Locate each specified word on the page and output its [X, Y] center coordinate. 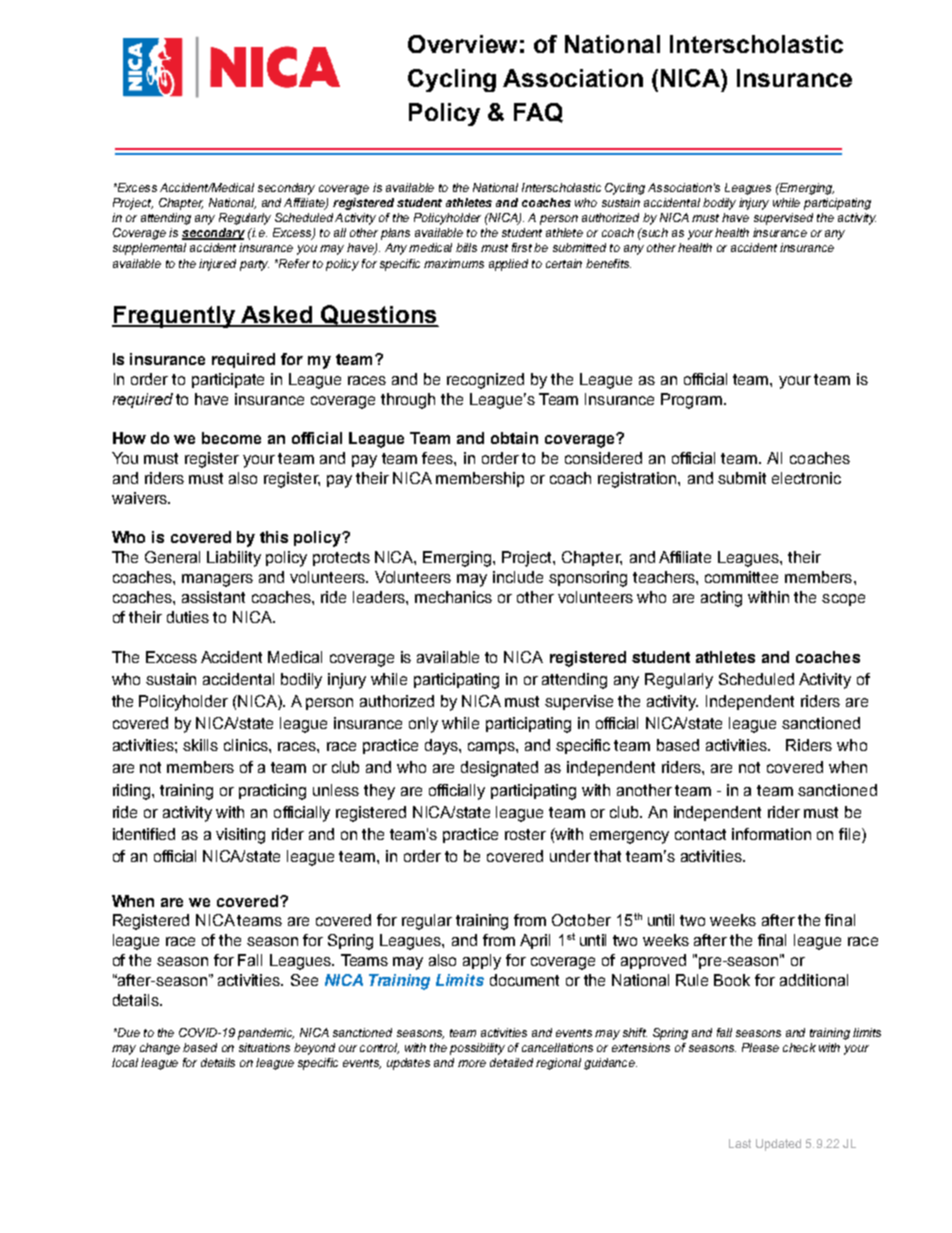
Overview [462, 44]
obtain [514, 438]
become [231, 438]
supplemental [149, 249]
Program [691, 401]
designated [499, 769]
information [771, 834]
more [472, 1063]
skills [200, 745]
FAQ [538, 113]
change [160, 1049]
